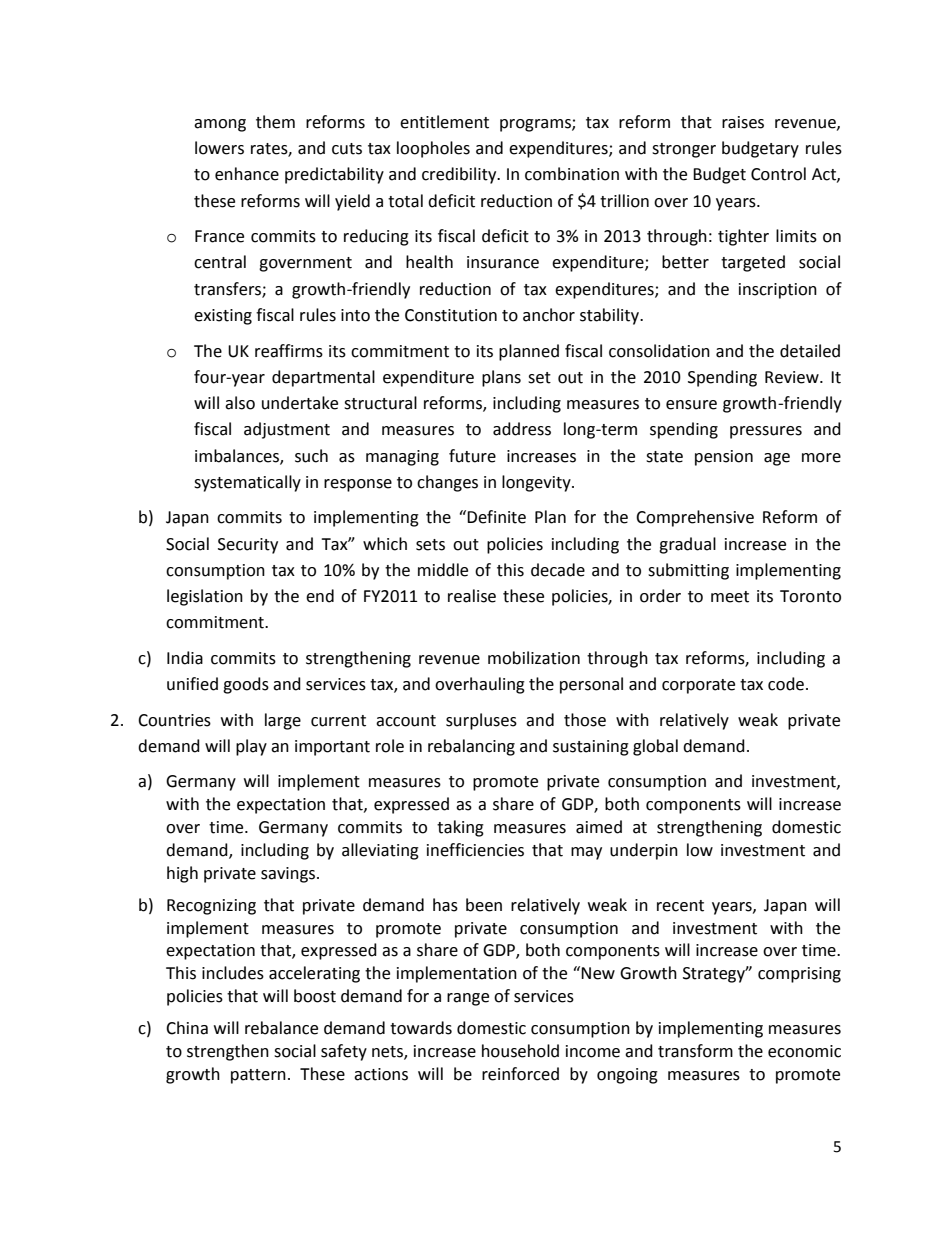  What do you see at coordinates (251, 747) in the image?
I see `play` at bounding box center [251, 747].
